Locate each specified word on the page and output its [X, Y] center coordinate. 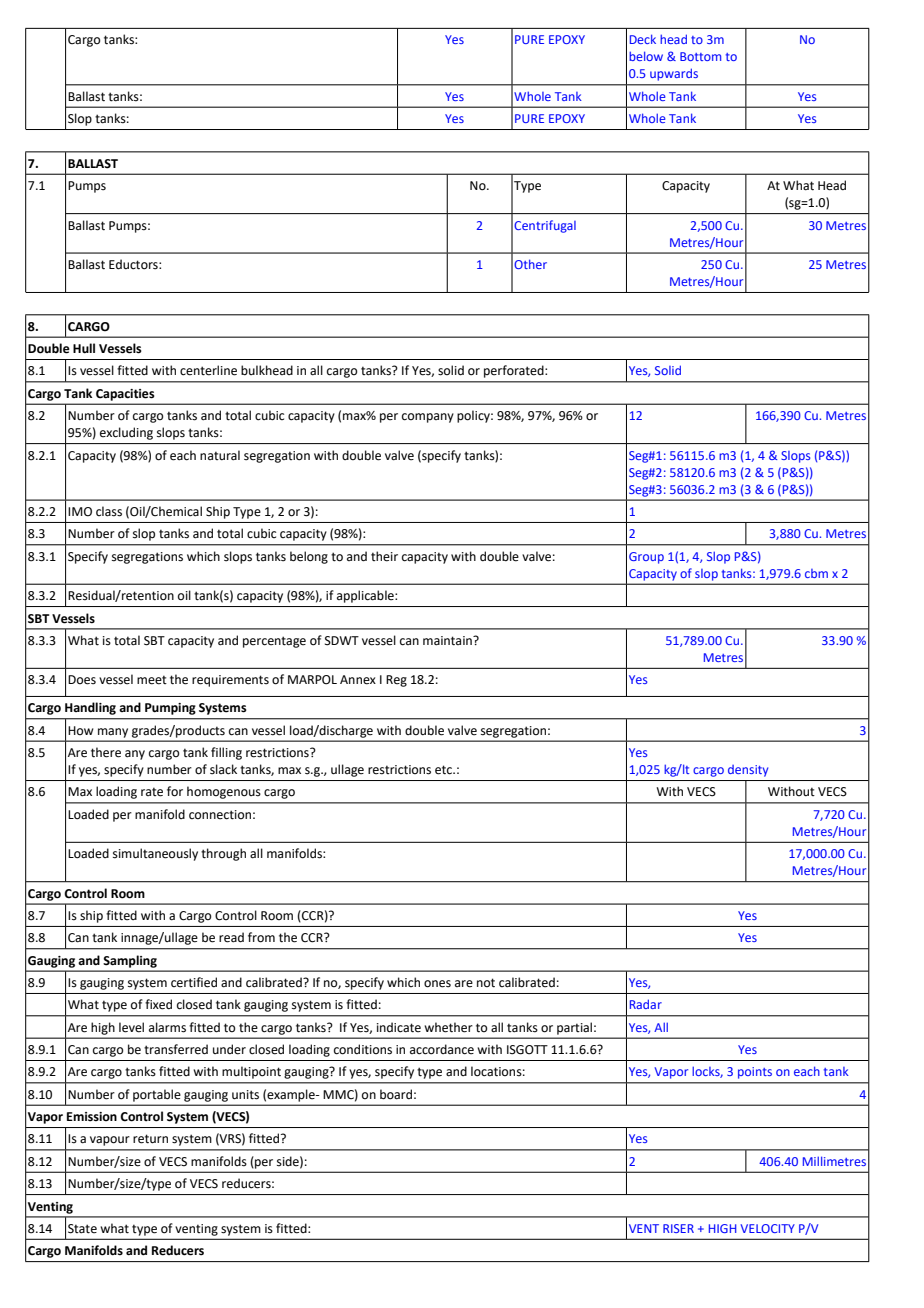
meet [152, 680]
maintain [448, 641]
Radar [646, 1004]
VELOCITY [767, 1228]
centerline [208, 370]
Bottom [700, 56]
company [428, 418]
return [150, 1139]
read [231, 937]
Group [646, 558]
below [646, 56]
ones [437, 984]
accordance [442, 1049]
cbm [816, 573]
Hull [84, 348]
